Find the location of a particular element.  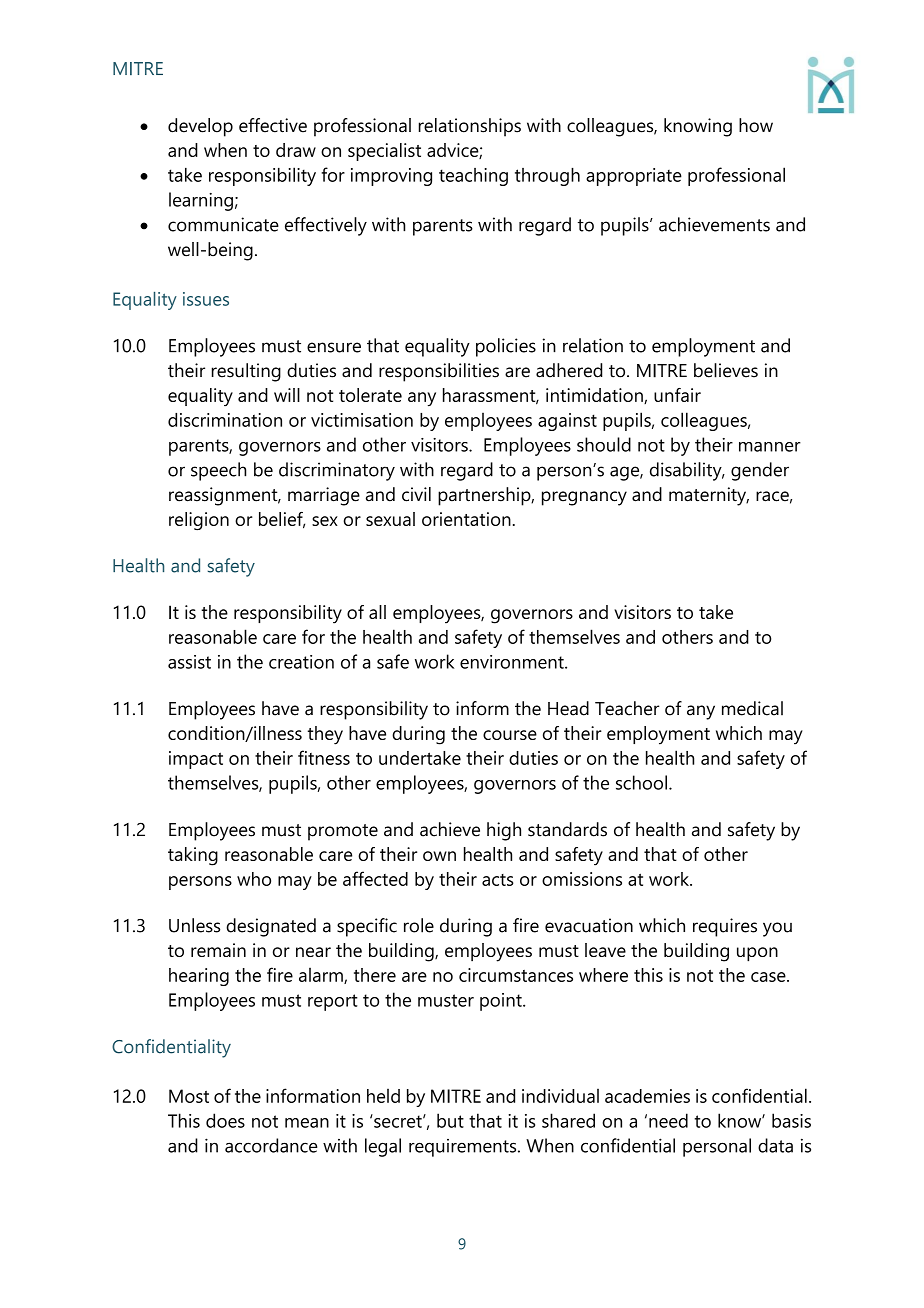

who is located at coordinates (254, 879).
